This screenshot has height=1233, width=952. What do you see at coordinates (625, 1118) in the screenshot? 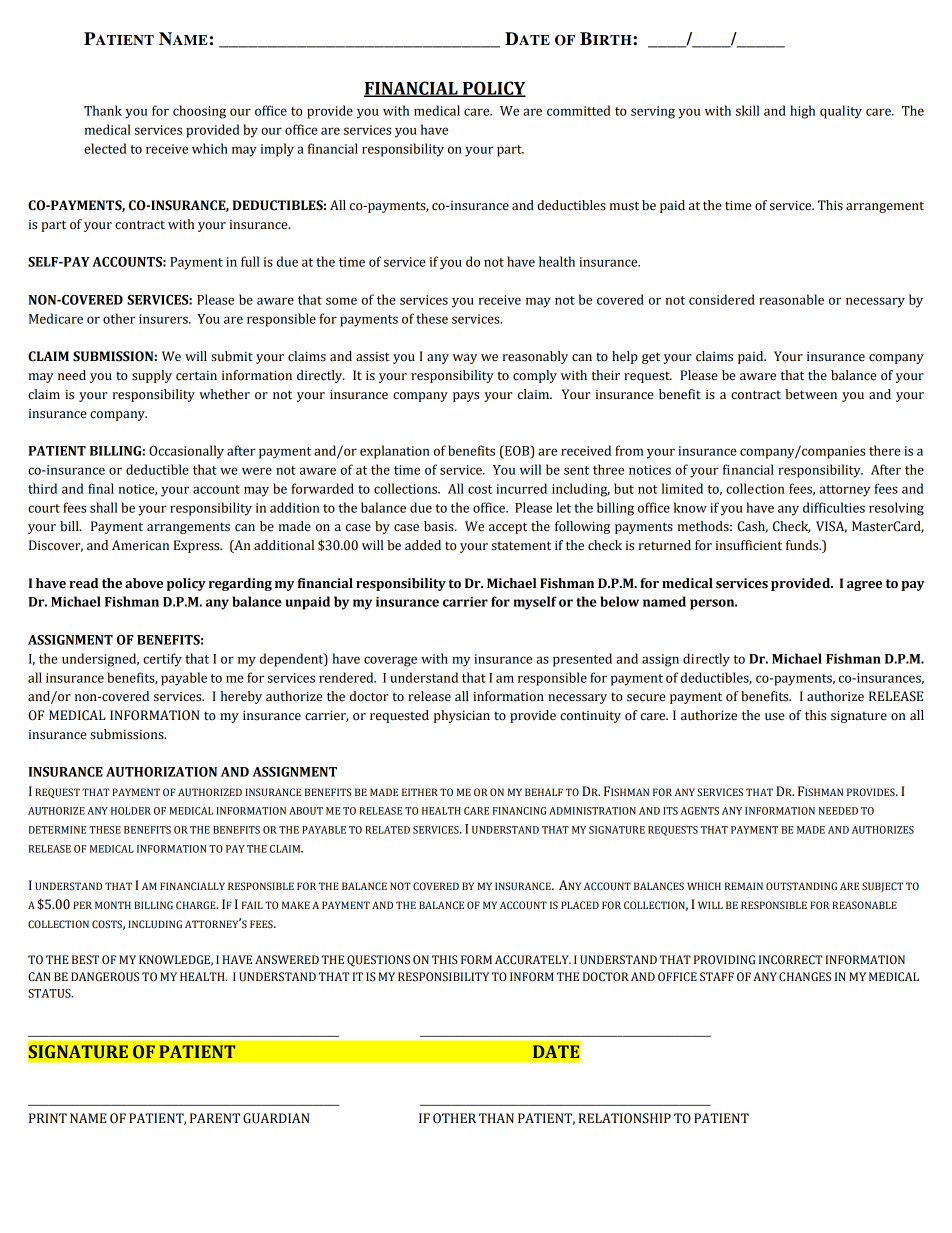
I see `RELATIONSHIP` at bounding box center [625, 1118].
